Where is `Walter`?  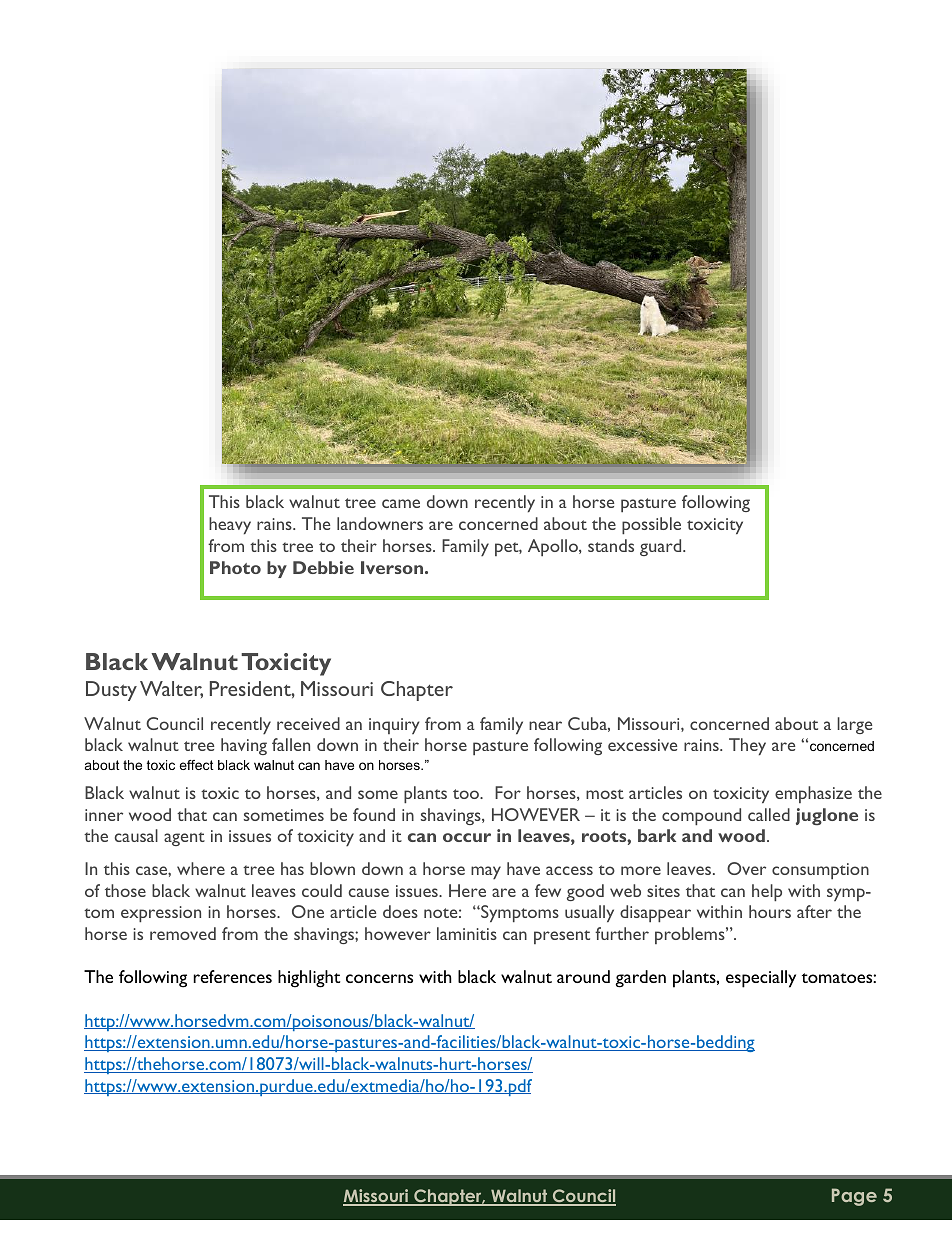 Walter is located at coordinates (171, 689).
